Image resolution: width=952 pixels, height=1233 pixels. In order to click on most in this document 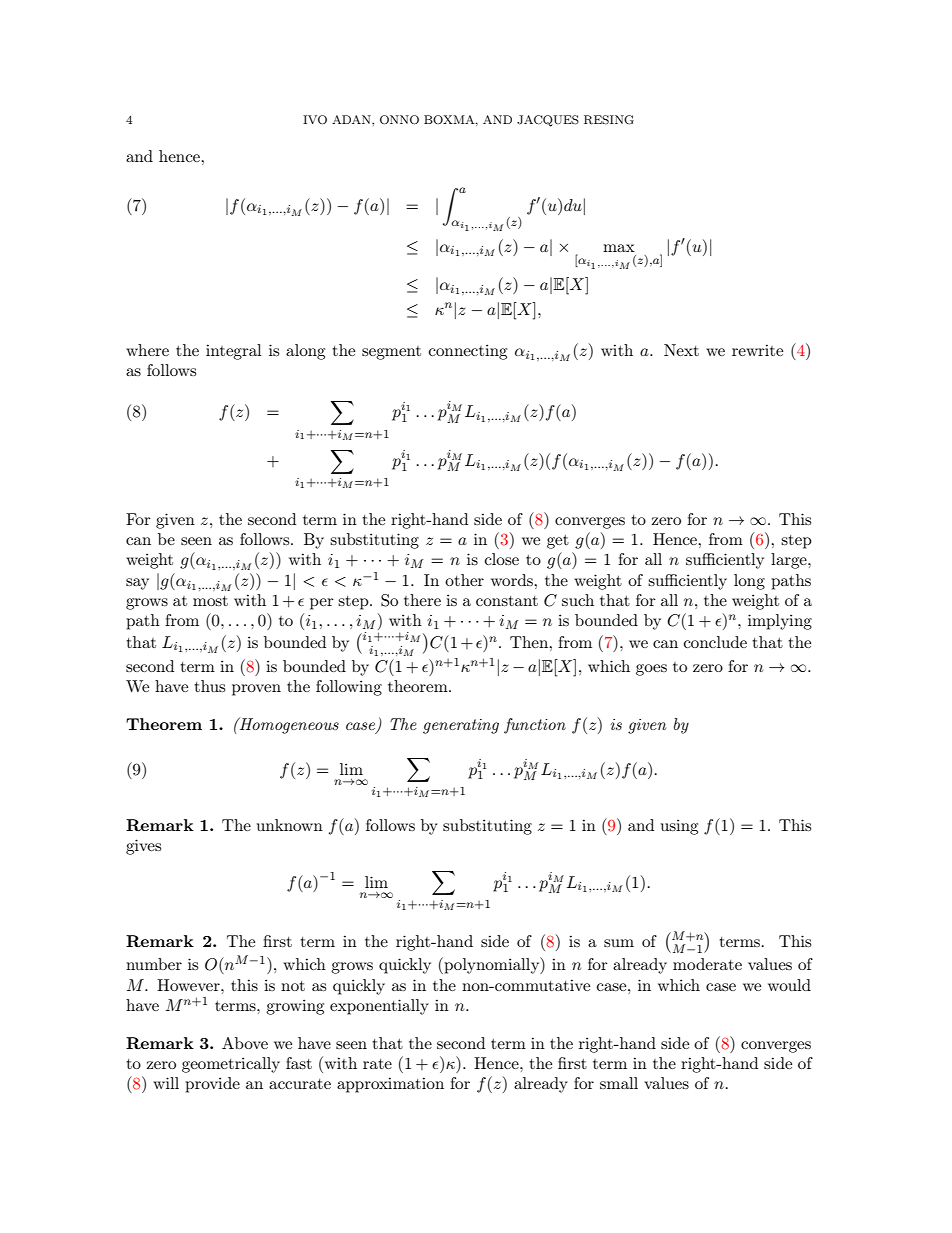, I will do `click(210, 601)`.
